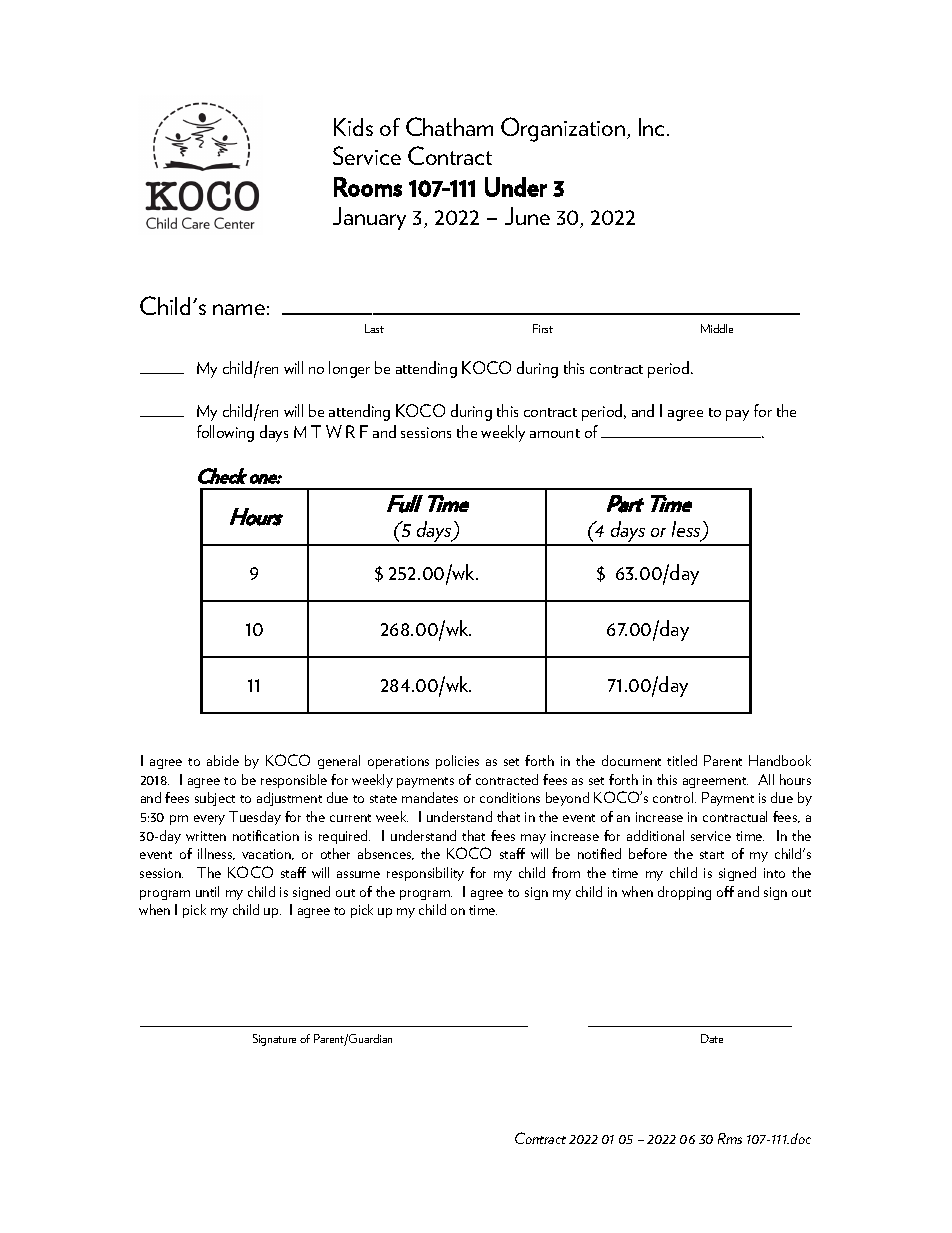 This screenshot has height=1233, width=952. Describe the element at coordinates (674, 797) in the screenshot. I see `control` at that location.
